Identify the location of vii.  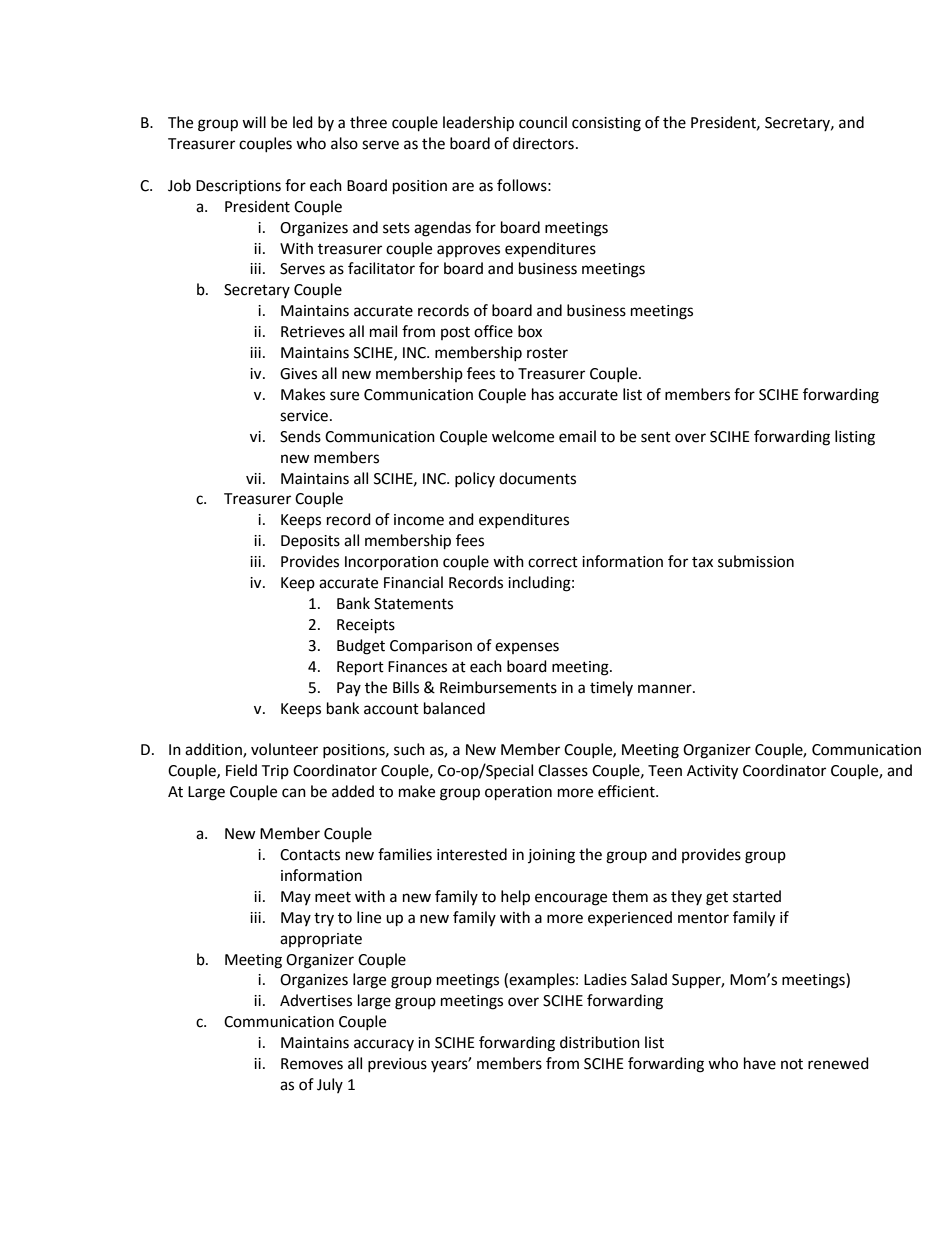
(253, 478).
